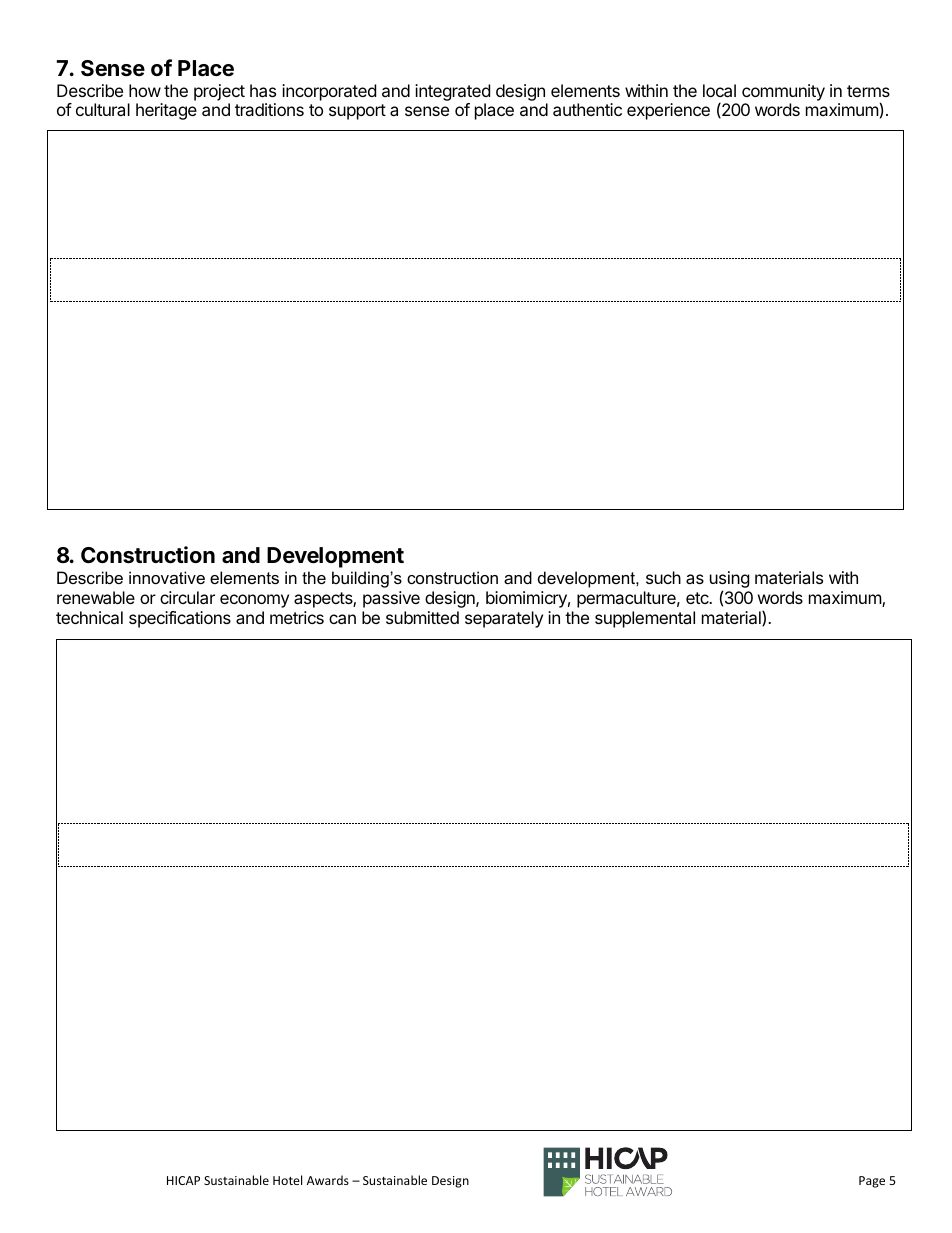 The width and height of the screenshot is (952, 1233). I want to click on integrated, so click(452, 92).
